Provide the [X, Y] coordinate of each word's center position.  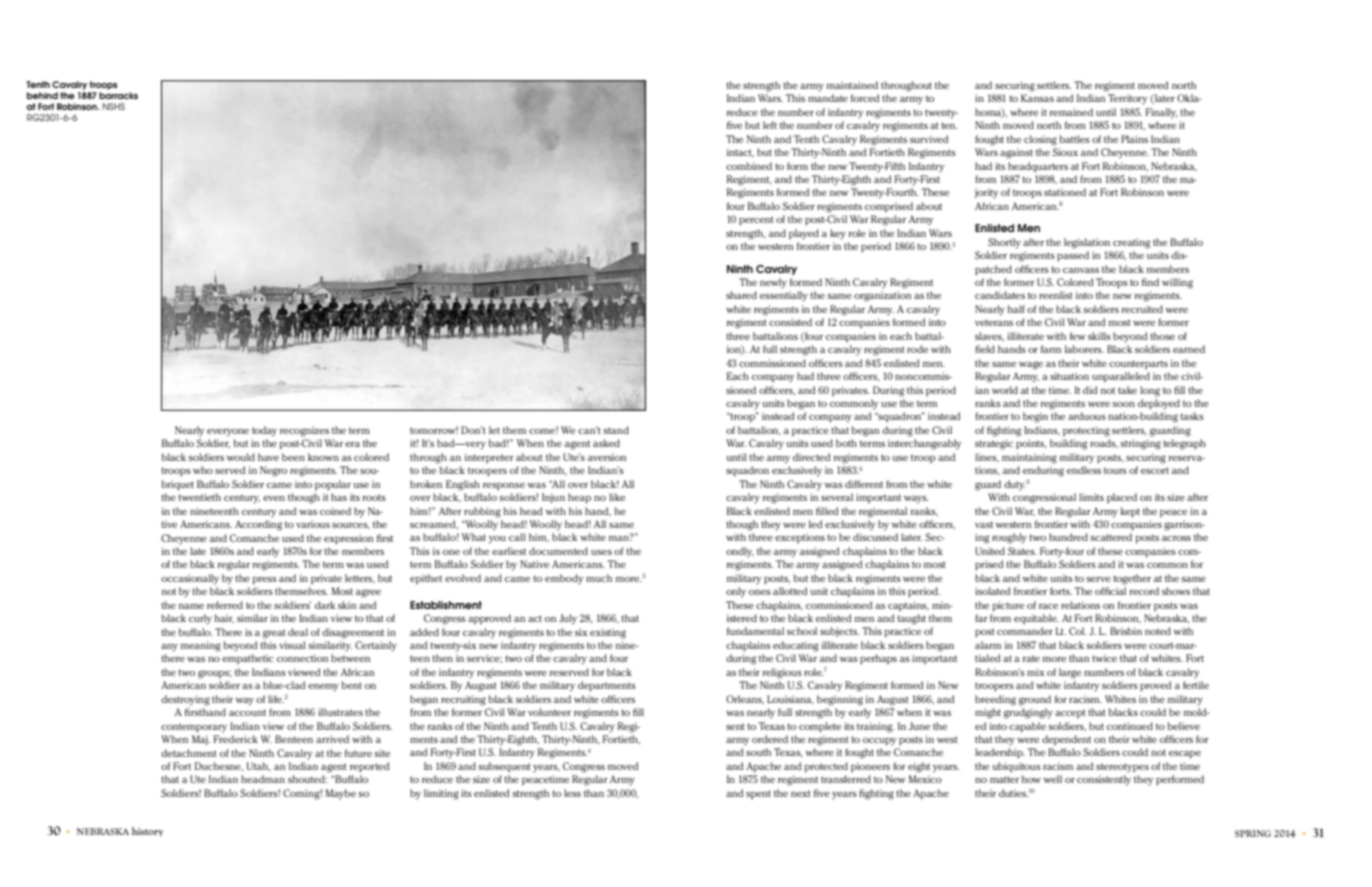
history [147, 832]
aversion [607, 457]
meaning [201, 646]
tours [1115, 470]
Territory [1127, 99]
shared [741, 295]
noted [1158, 631]
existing [608, 633]
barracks [118, 95]
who [203, 470]
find [1150, 282]
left [770, 125]
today [264, 431]
